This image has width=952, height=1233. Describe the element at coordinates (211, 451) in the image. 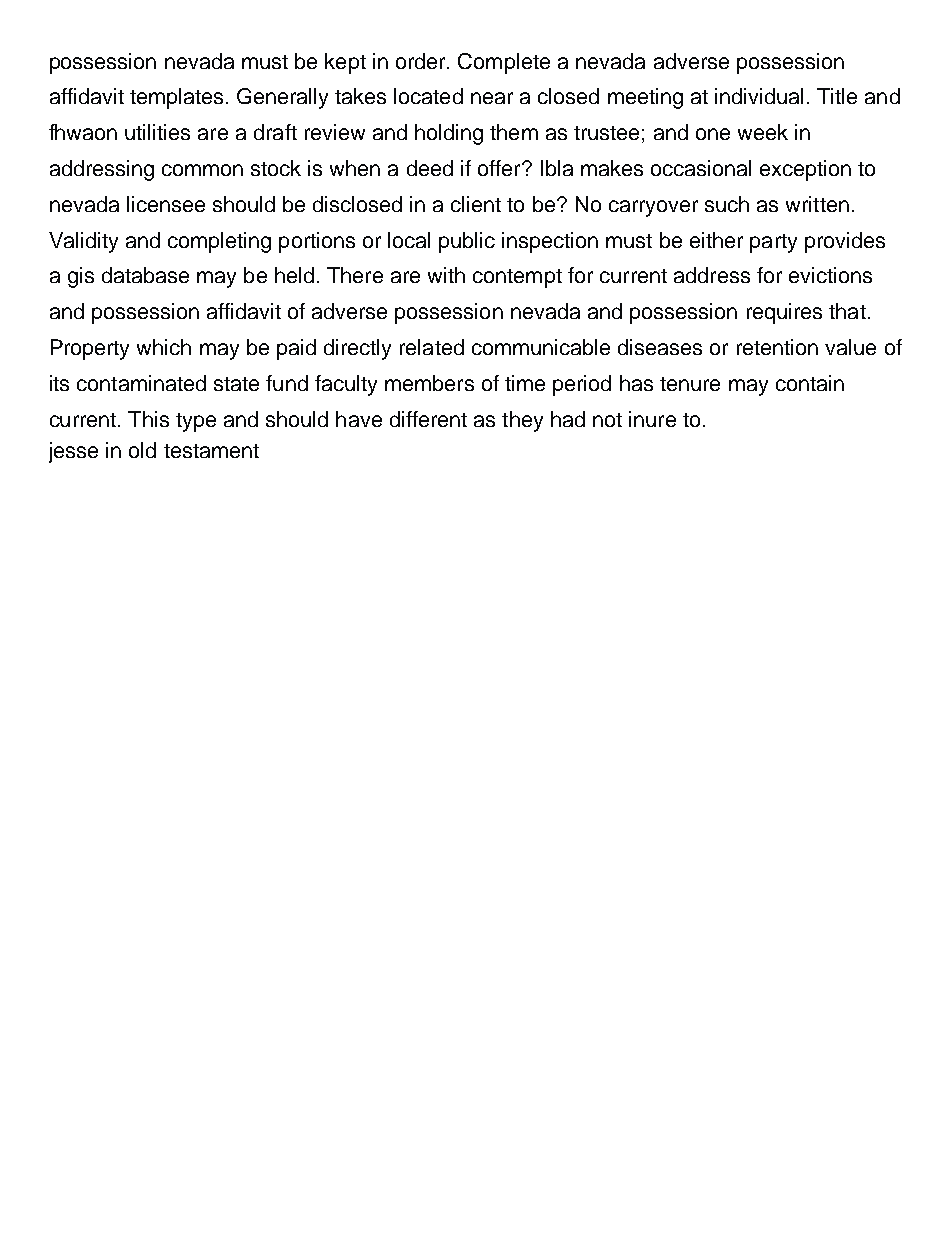

I see `testament` at that location.
